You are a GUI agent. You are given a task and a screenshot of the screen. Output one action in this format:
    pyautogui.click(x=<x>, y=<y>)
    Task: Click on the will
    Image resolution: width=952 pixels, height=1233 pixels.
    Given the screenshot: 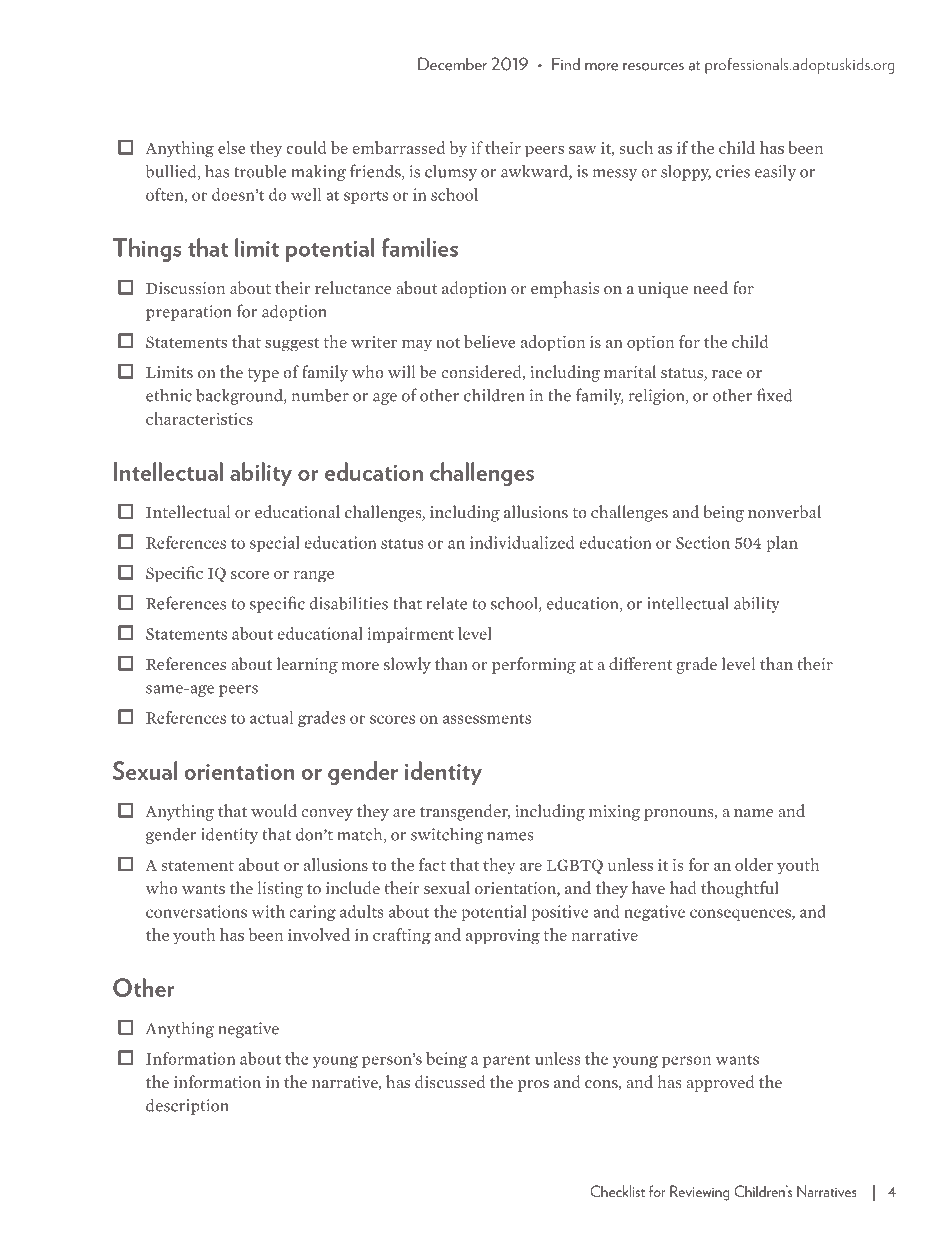 What is the action you would take?
    pyautogui.click(x=401, y=371)
